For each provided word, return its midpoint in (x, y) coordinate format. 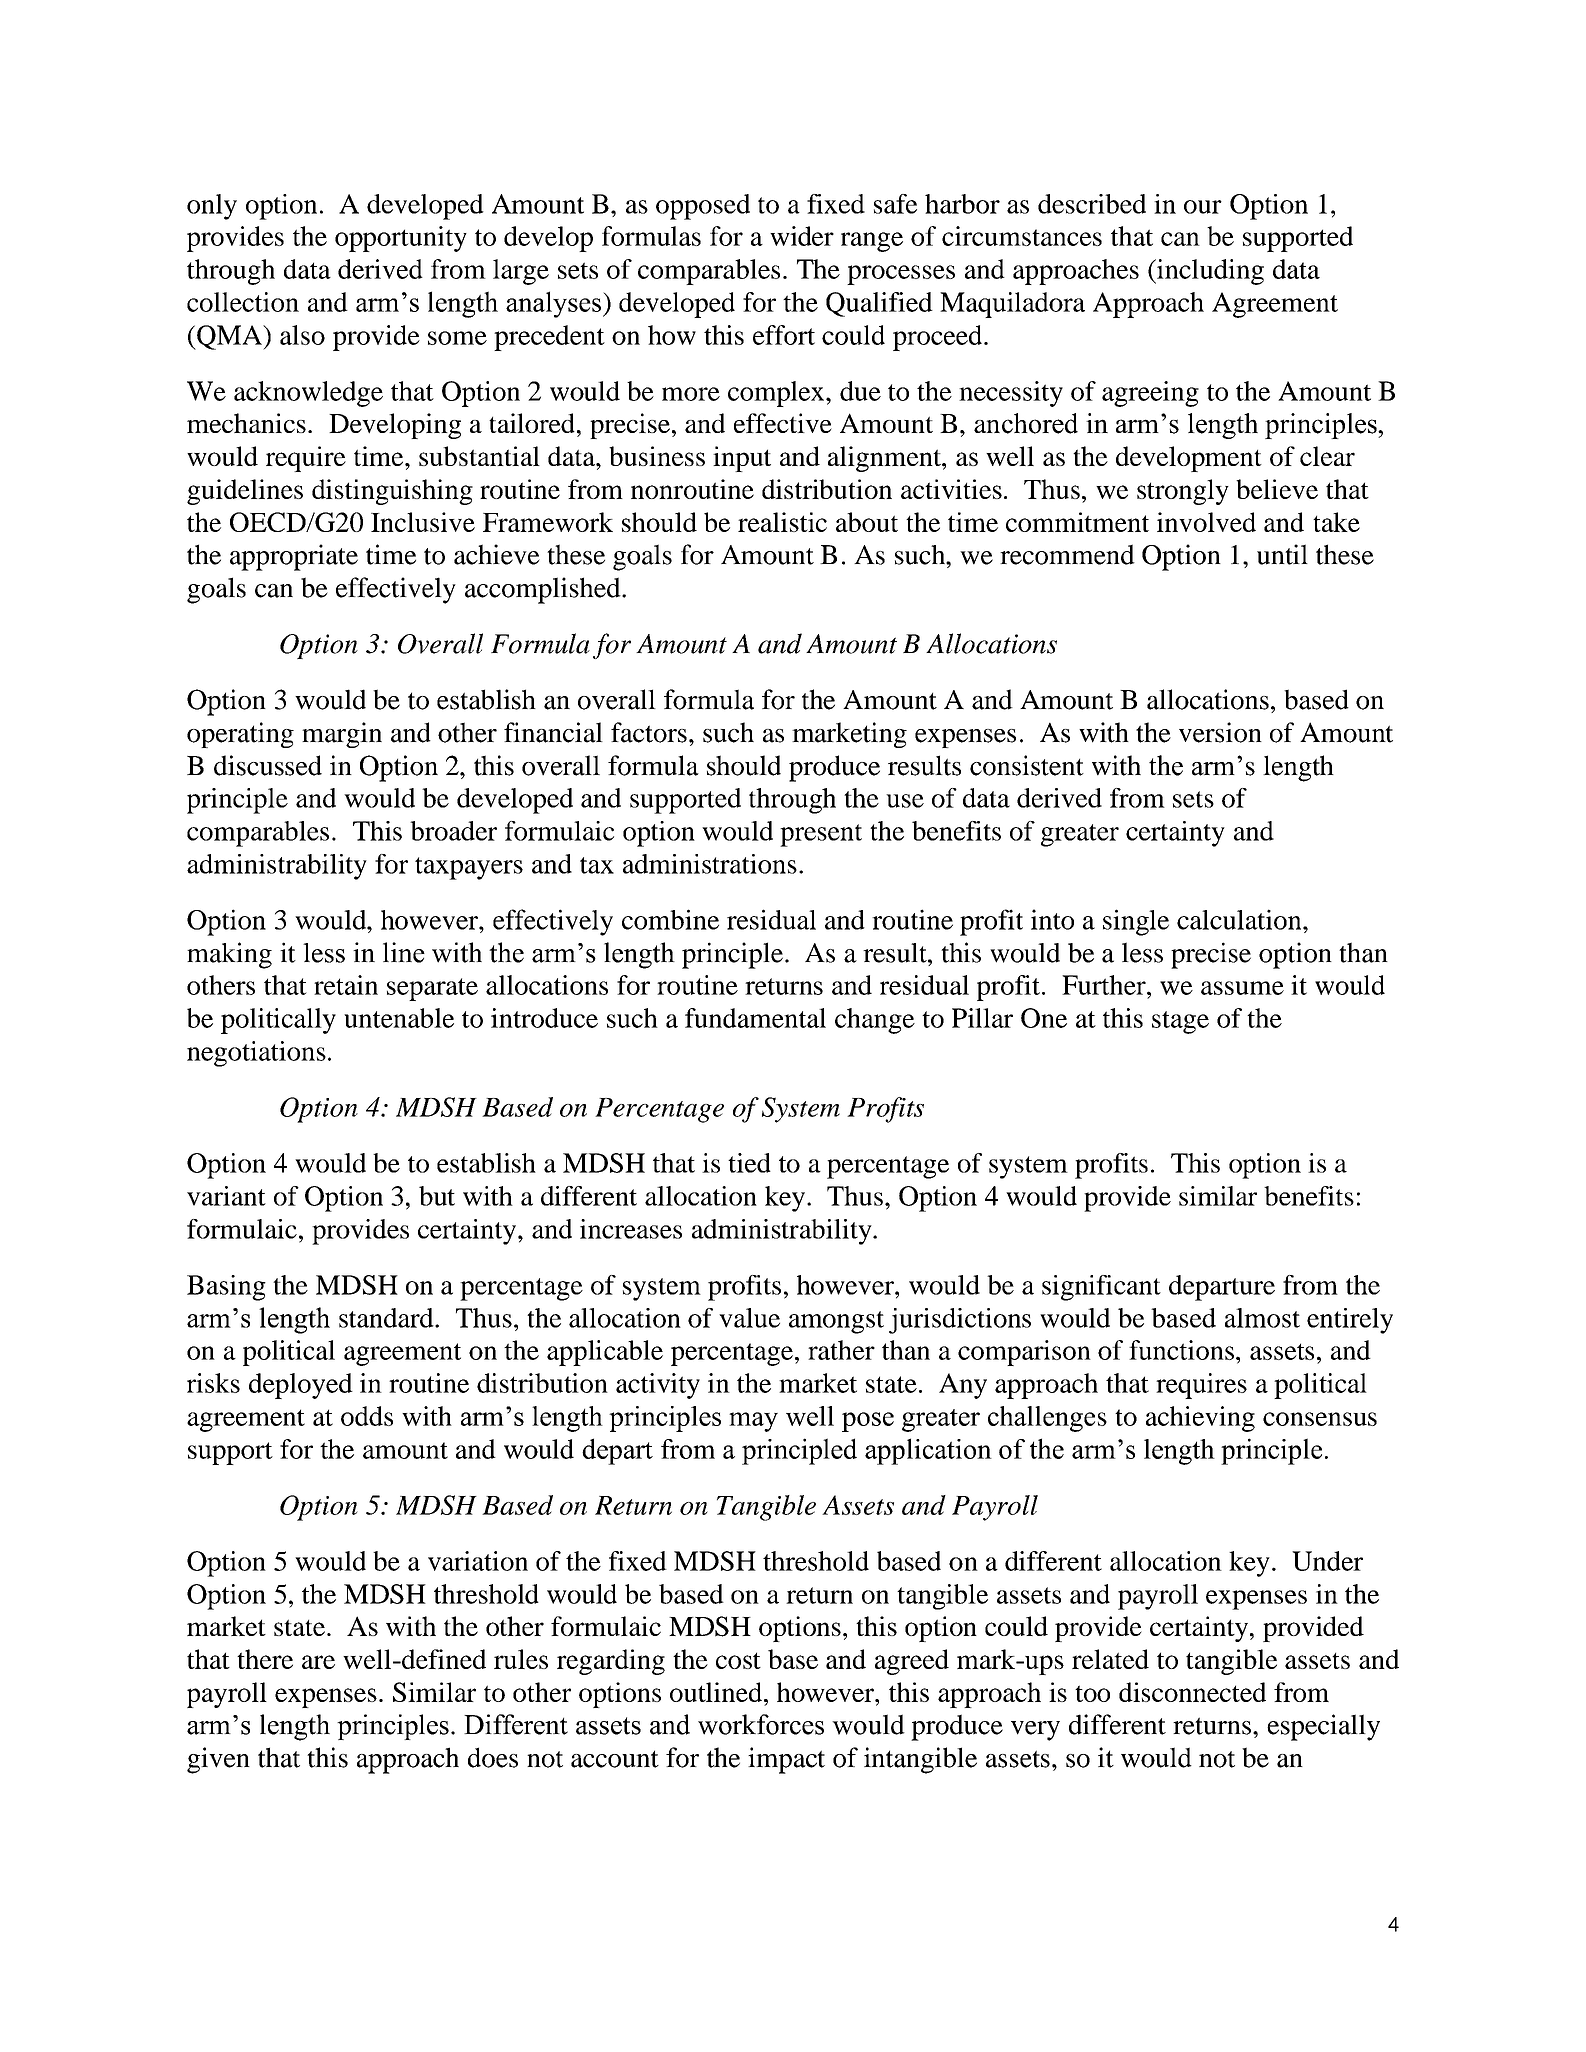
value (749, 1318)
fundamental (755, 1018)
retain (346, 985)
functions (1181, 1350)
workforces (761, 1724)
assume (1242, 988)
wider (802, 236)
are (318, 1662)
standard (387, 1318)
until (1282, 554)
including (1209, 272)
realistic (782, 522)
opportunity (401, 239)
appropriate (294, 557)
